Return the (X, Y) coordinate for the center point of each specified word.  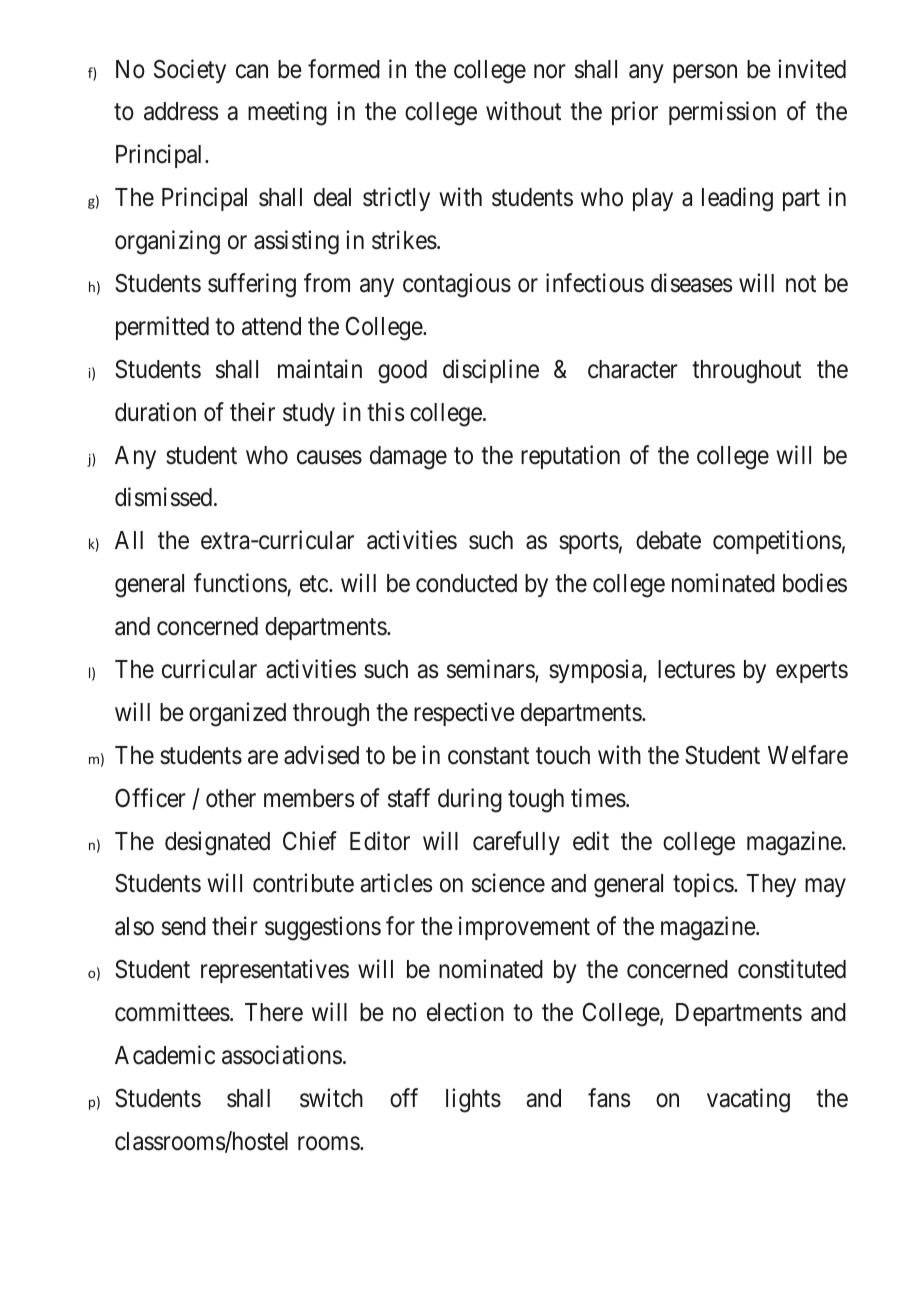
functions (240, 583)
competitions (777, 542)
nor (550, 71)
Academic (165, 1055)
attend (271, 326)
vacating (748, 1100)
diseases (691, 283)
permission (722, 113)
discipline (491, 371)
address (181, 111)
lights (473, 1100)
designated (217, 843)
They (771, 885)
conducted (466, 583)
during (470, 800)
